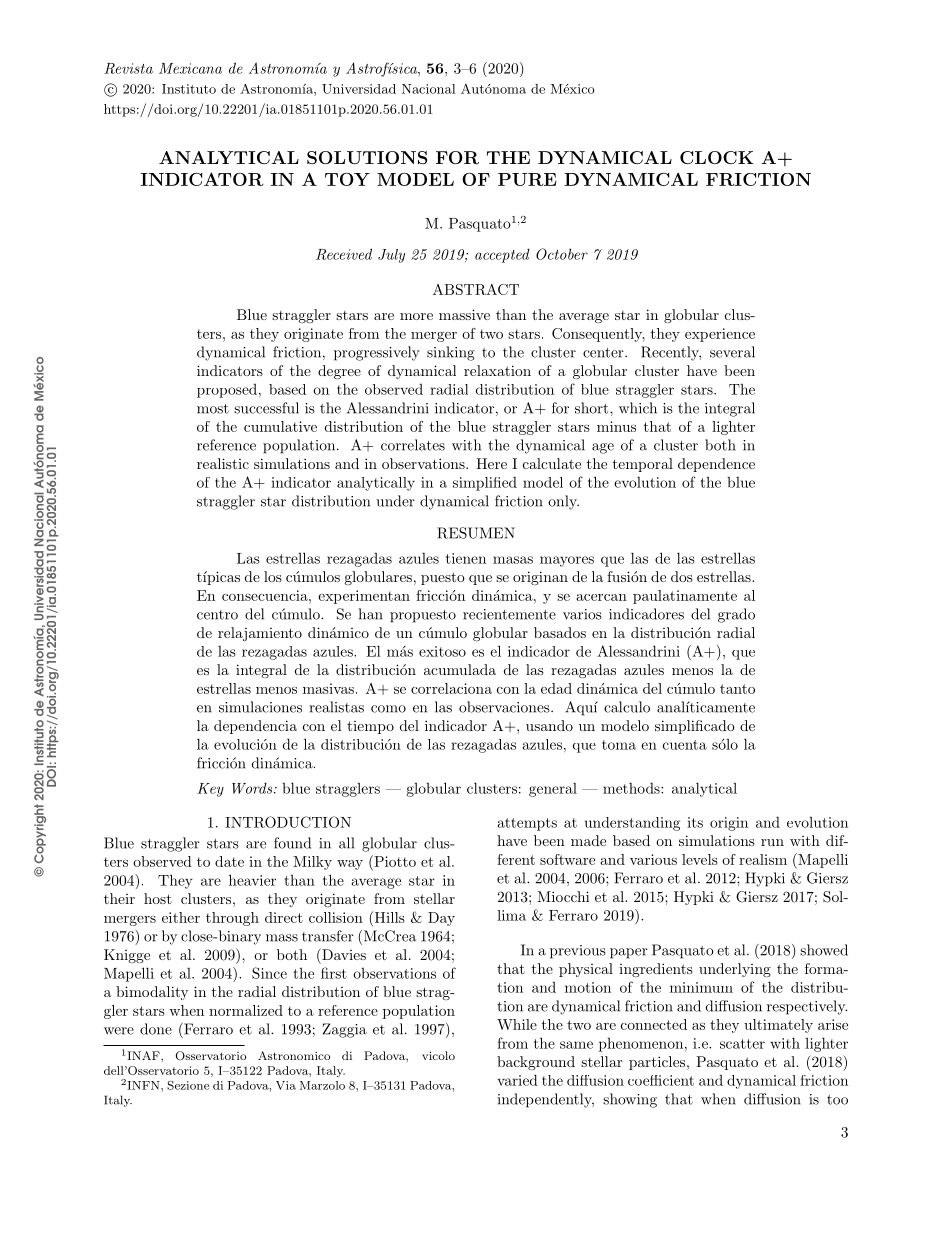  I want to click on grado, so click(736, 615).
